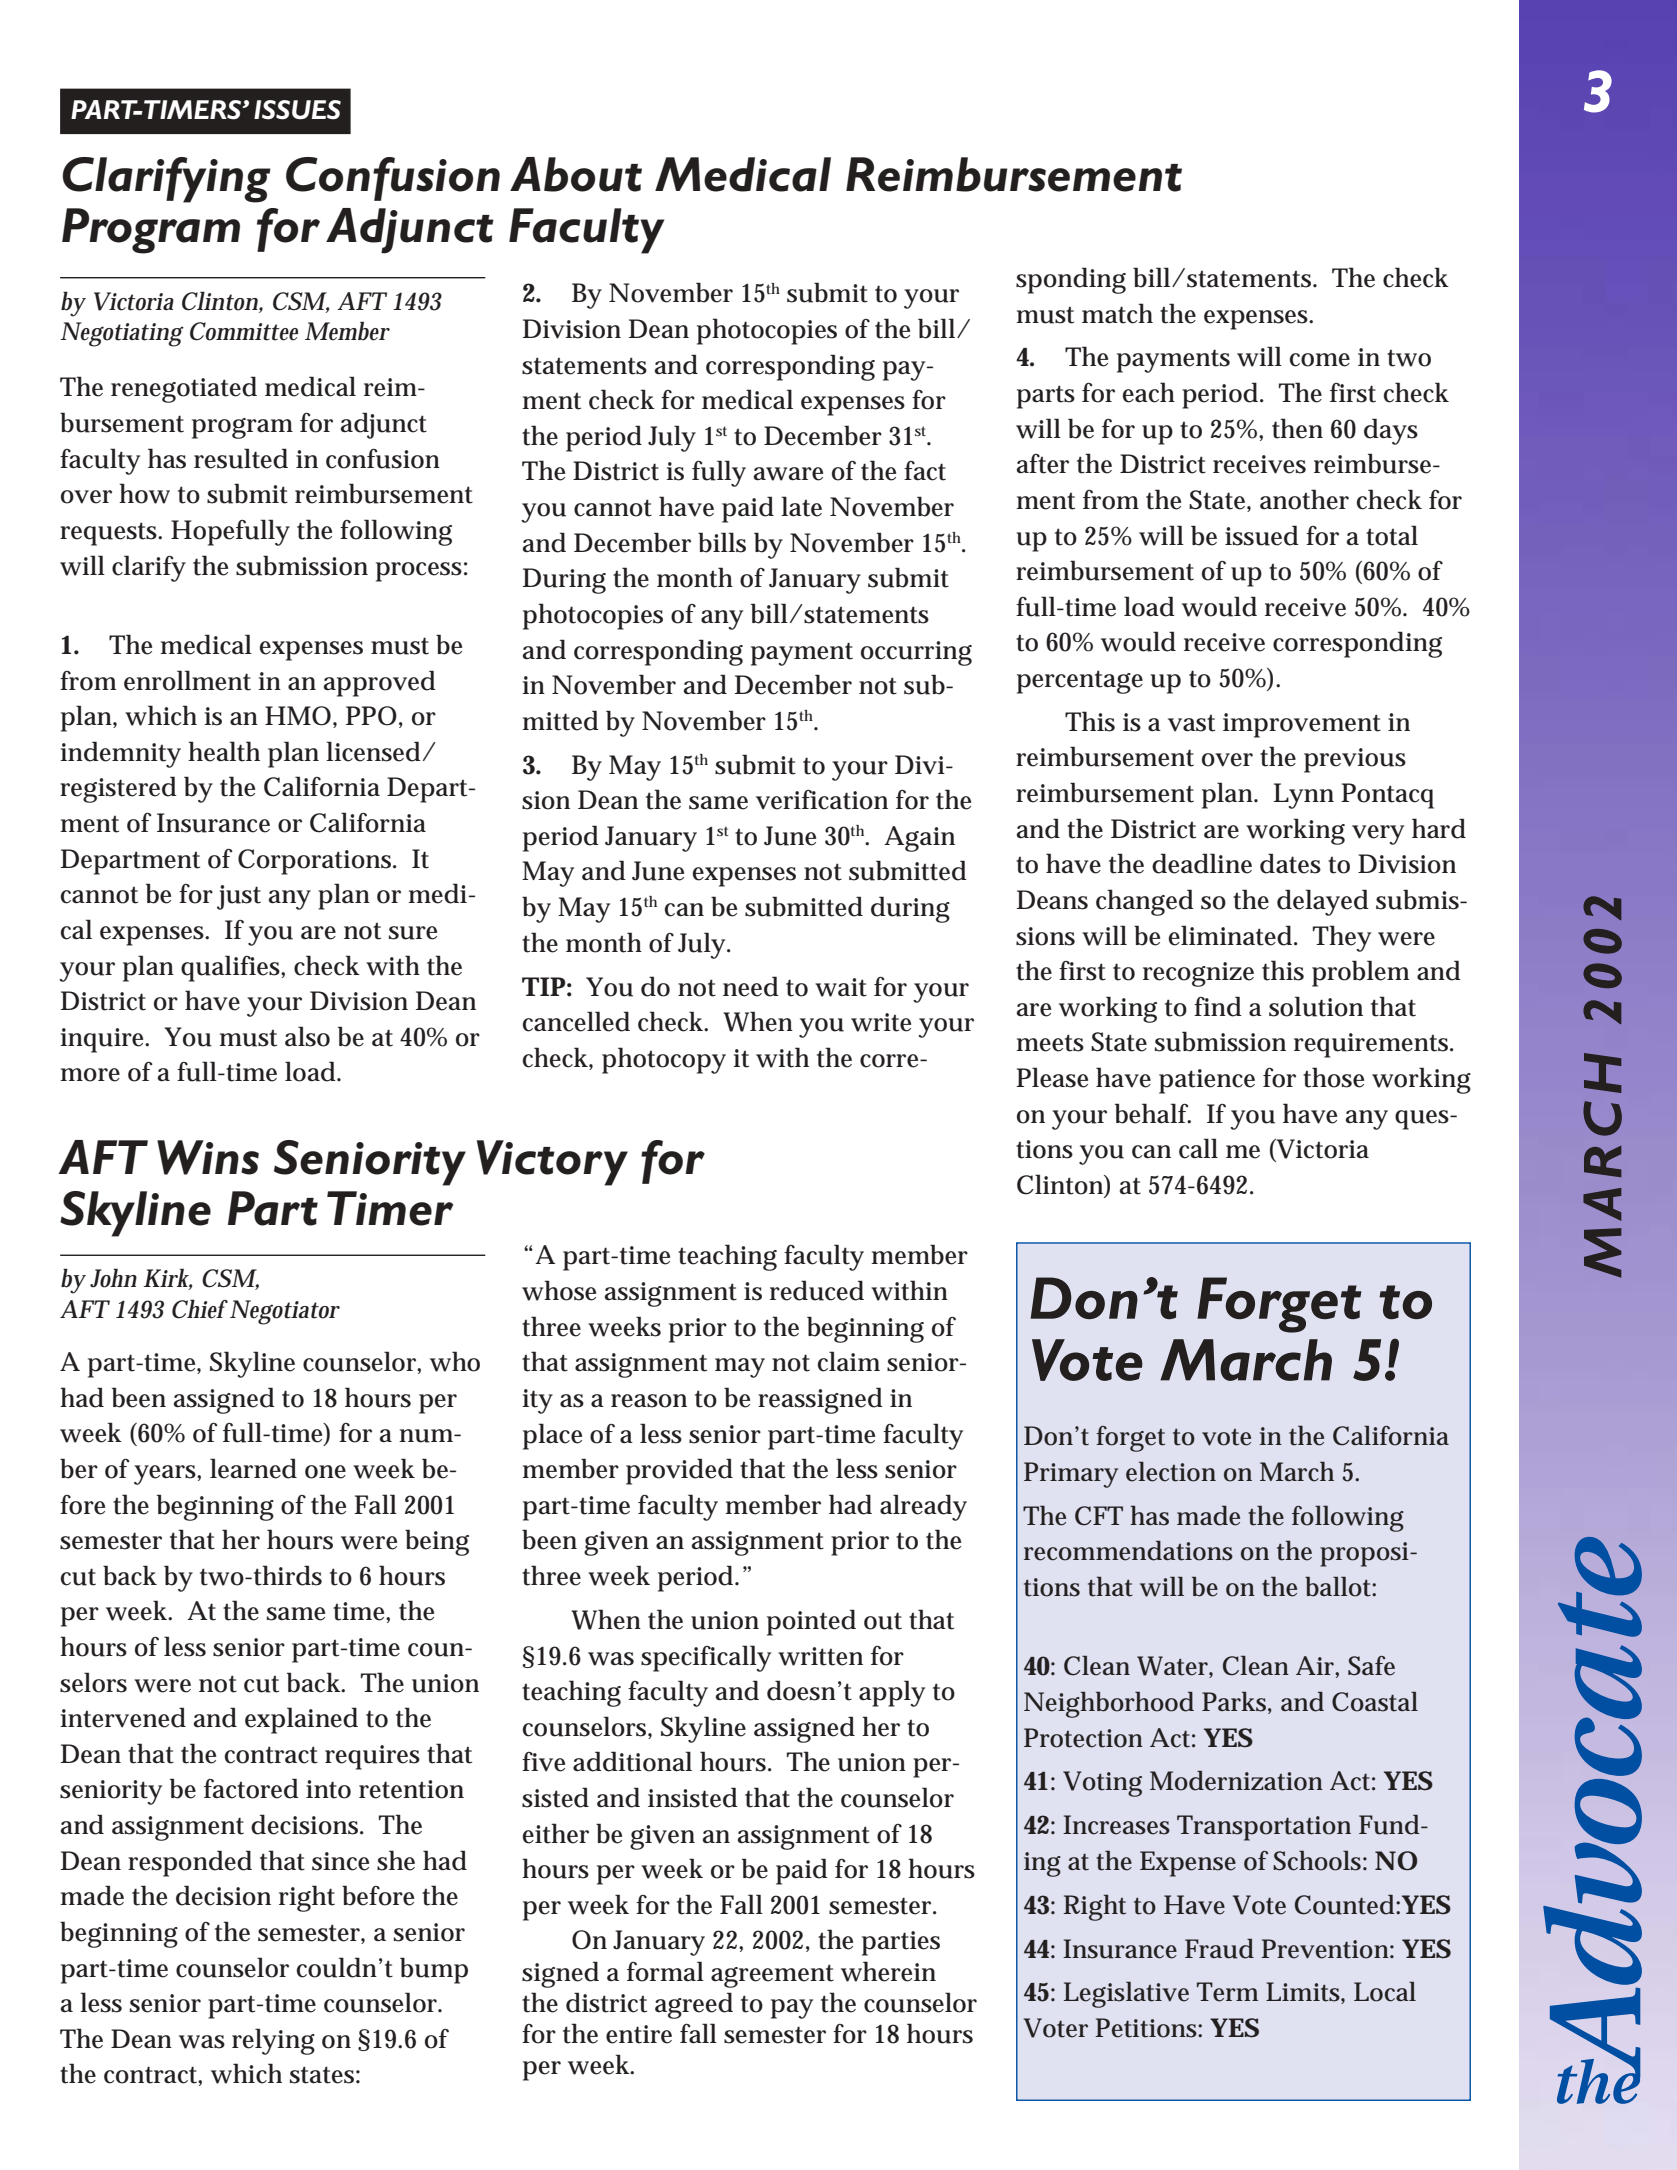  What do you see at coordinates (1262, 535) in the image?
I see `issued` at bounding box center [1262, 535].
